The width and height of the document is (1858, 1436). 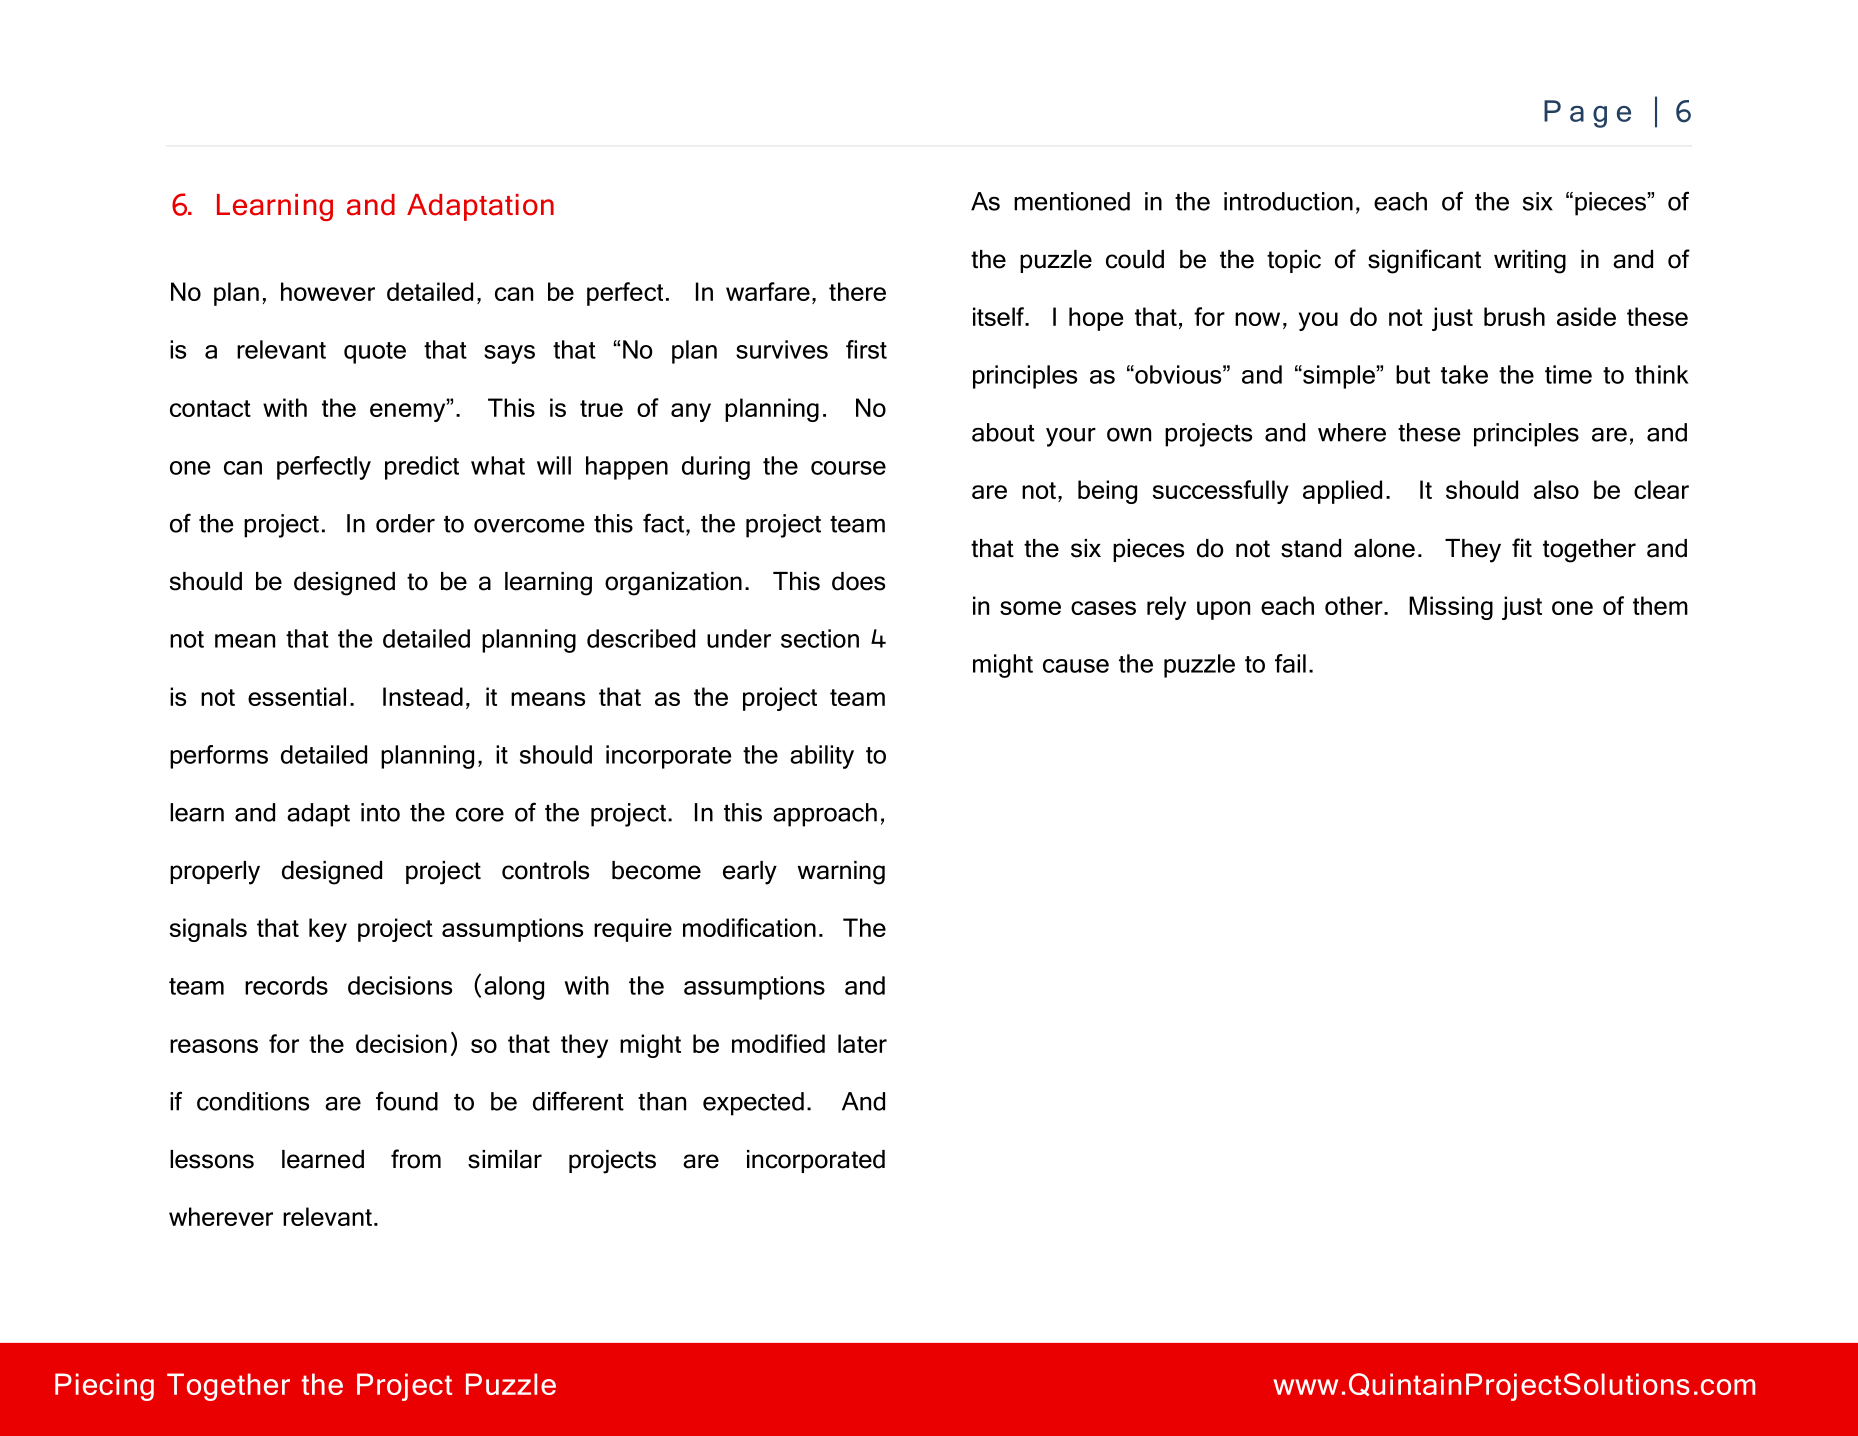 What do you see at coordinates (822, 757) in the document?
I see `ability` at bounding box center [822, 757].
